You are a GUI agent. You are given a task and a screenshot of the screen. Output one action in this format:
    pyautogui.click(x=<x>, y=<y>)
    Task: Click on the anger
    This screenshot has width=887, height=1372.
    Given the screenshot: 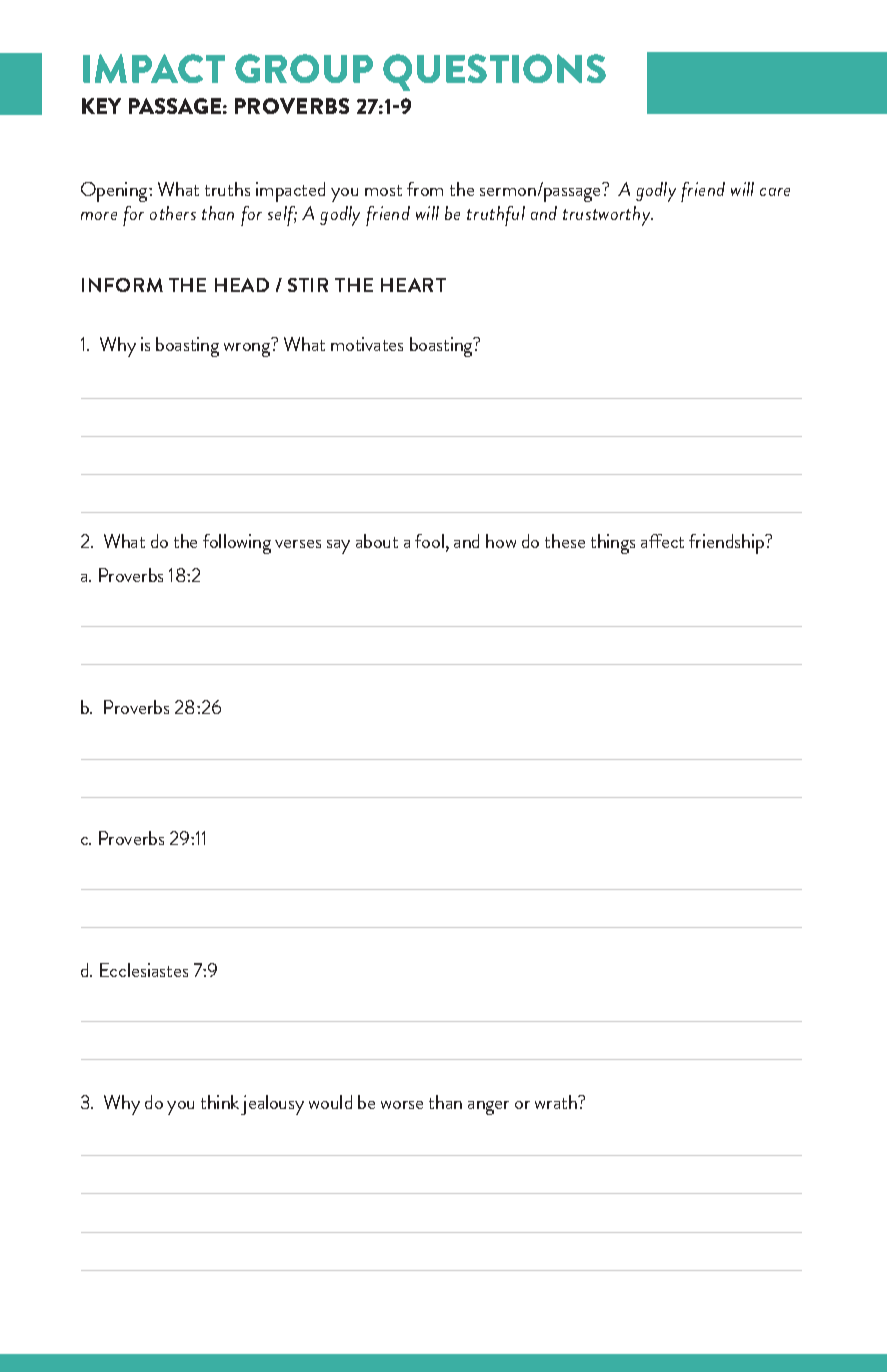 What is the action you would take?
    pyautogui.click(x=488, y=1108)
